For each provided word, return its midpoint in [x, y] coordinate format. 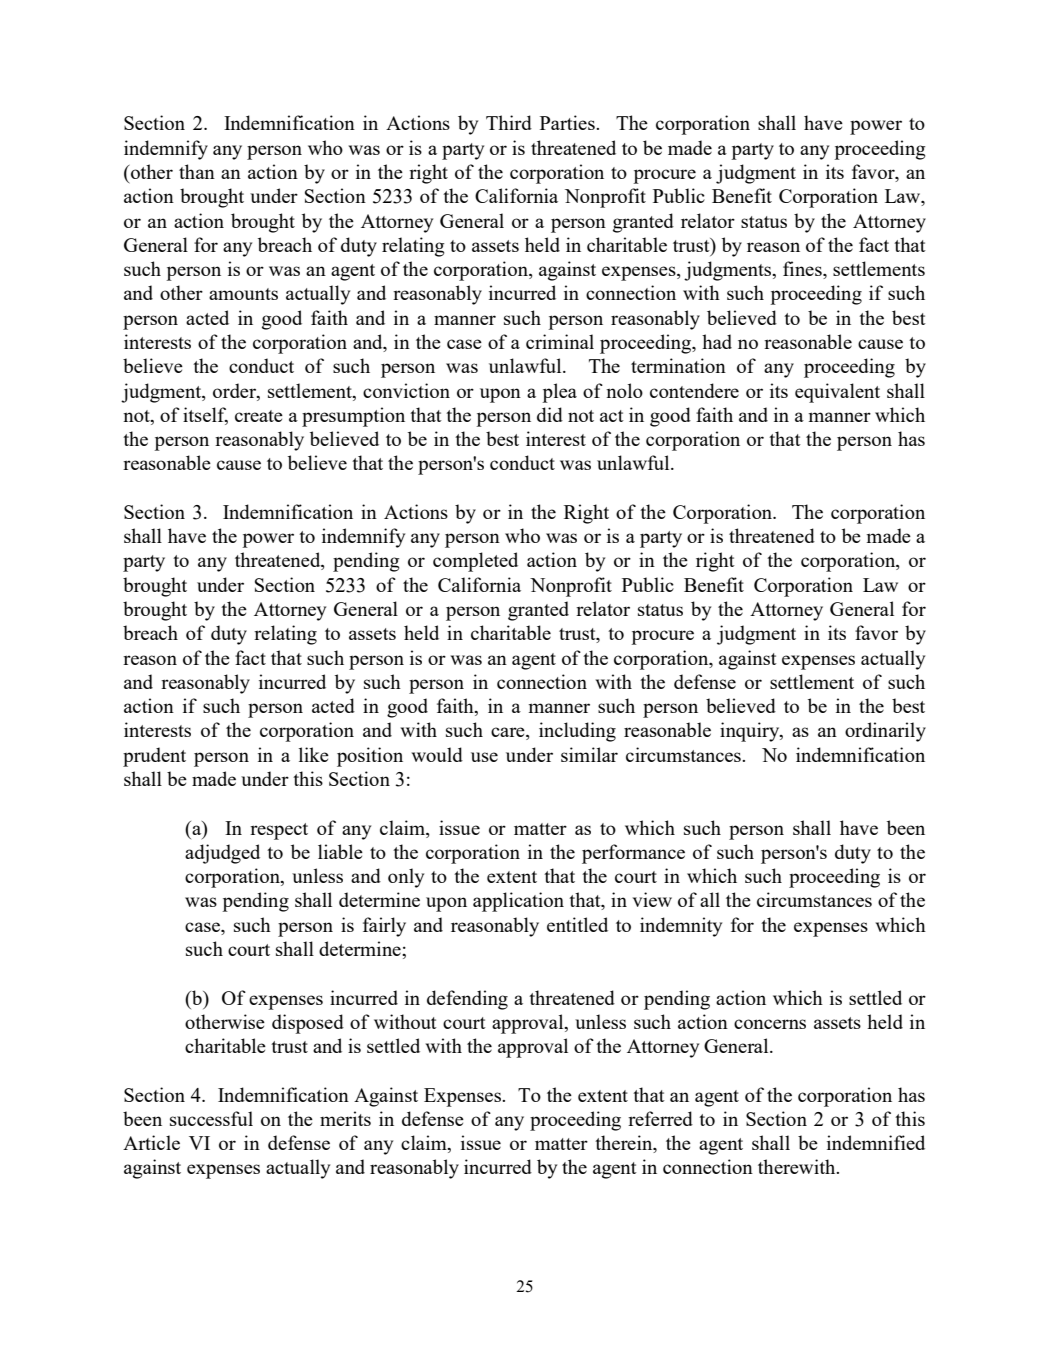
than [197, 171]
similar [589, 754]
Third [509, 122]
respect [279, 831]
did [550, 414]
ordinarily [885, 732]
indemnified [876, 1142]
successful [211, 1118]
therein [625, 1144]
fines [803, 270]
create [259, 416]
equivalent [837, 393]
